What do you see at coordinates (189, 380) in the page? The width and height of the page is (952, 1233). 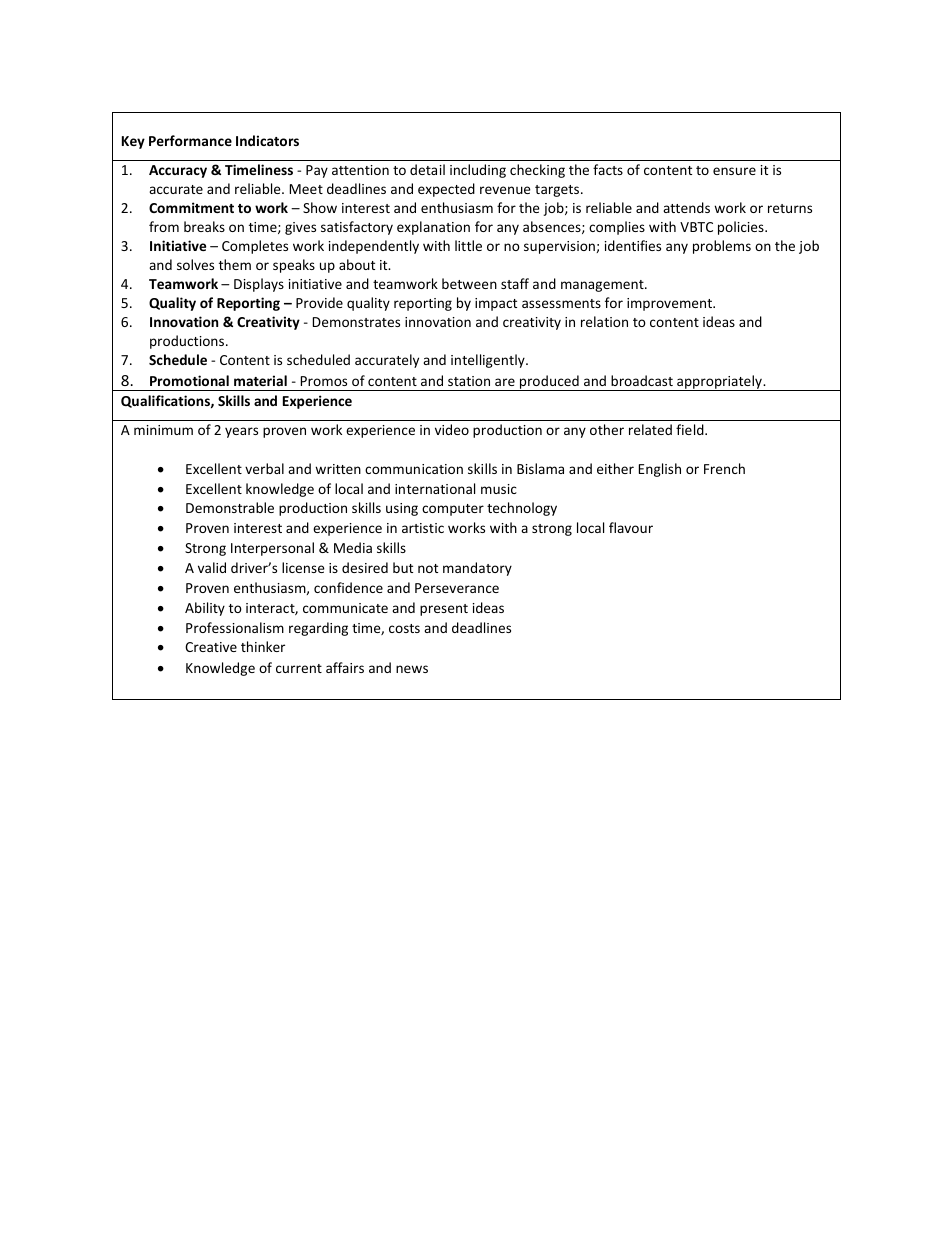 I see `Promotional` at bounding box center [189, 380].
